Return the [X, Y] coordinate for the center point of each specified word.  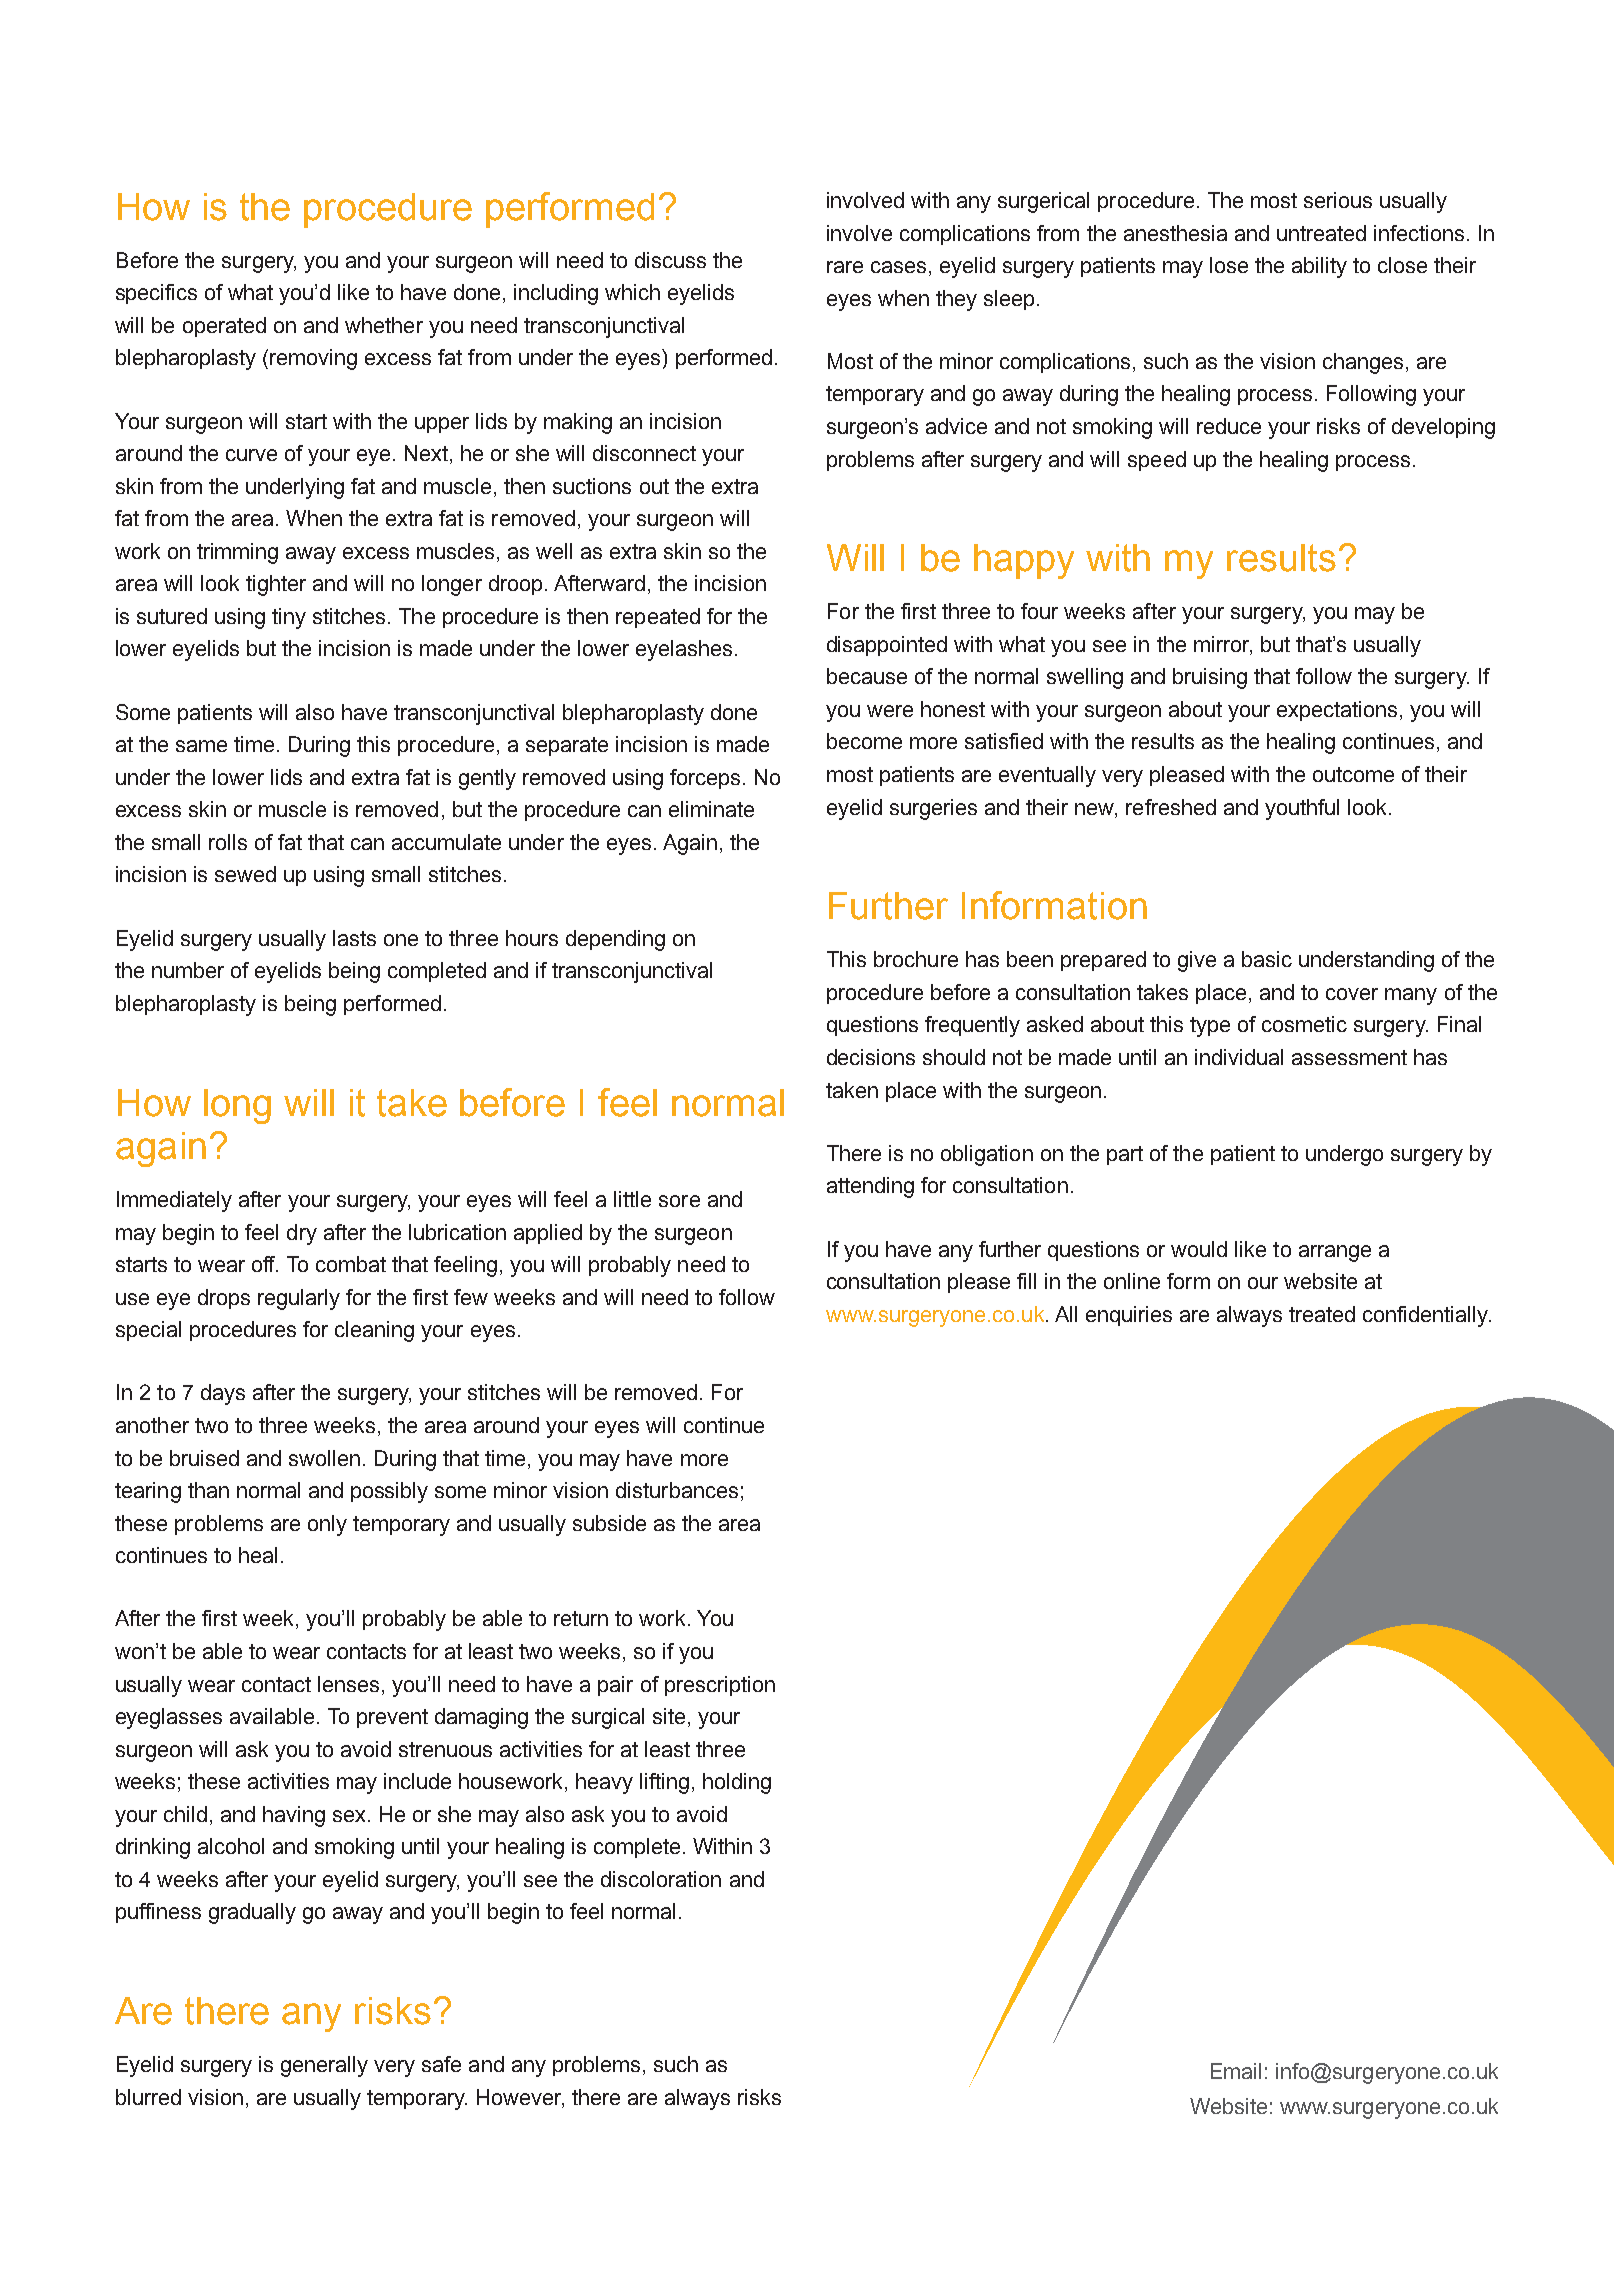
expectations [1339, 711]
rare [845, 267]
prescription [720, 1686]
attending [870, 1187]
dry [302, 1234]
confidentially [1426, 1316]
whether [384, 325]
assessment [1349, 1057]
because [867, 676]
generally [324, 2066]
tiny [289, 618]
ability [1319, 267]
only [327, 1525]
